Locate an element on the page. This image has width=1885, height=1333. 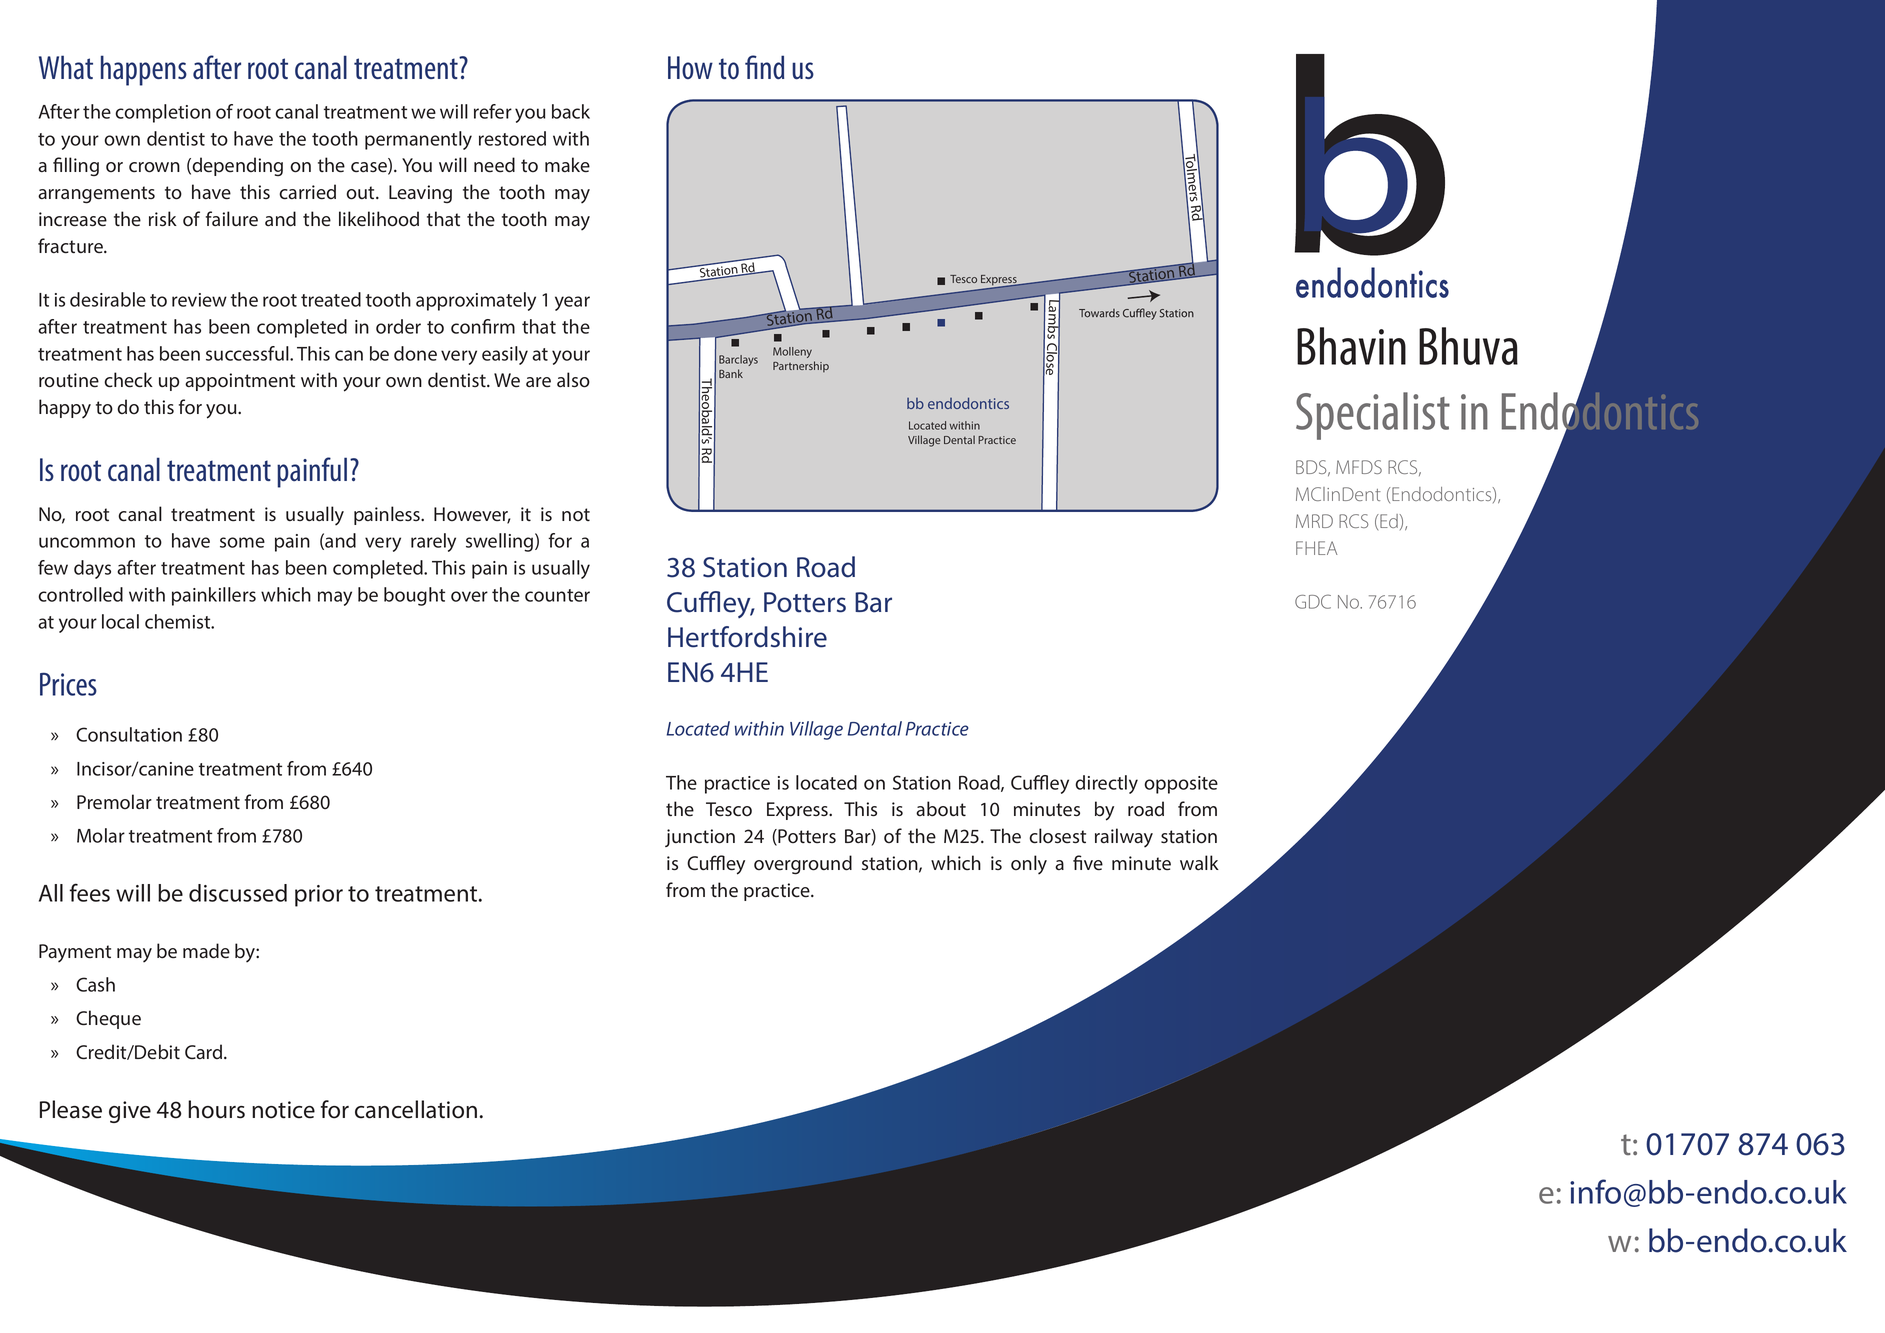
Specialist is located at coordinates (1373, 416).
